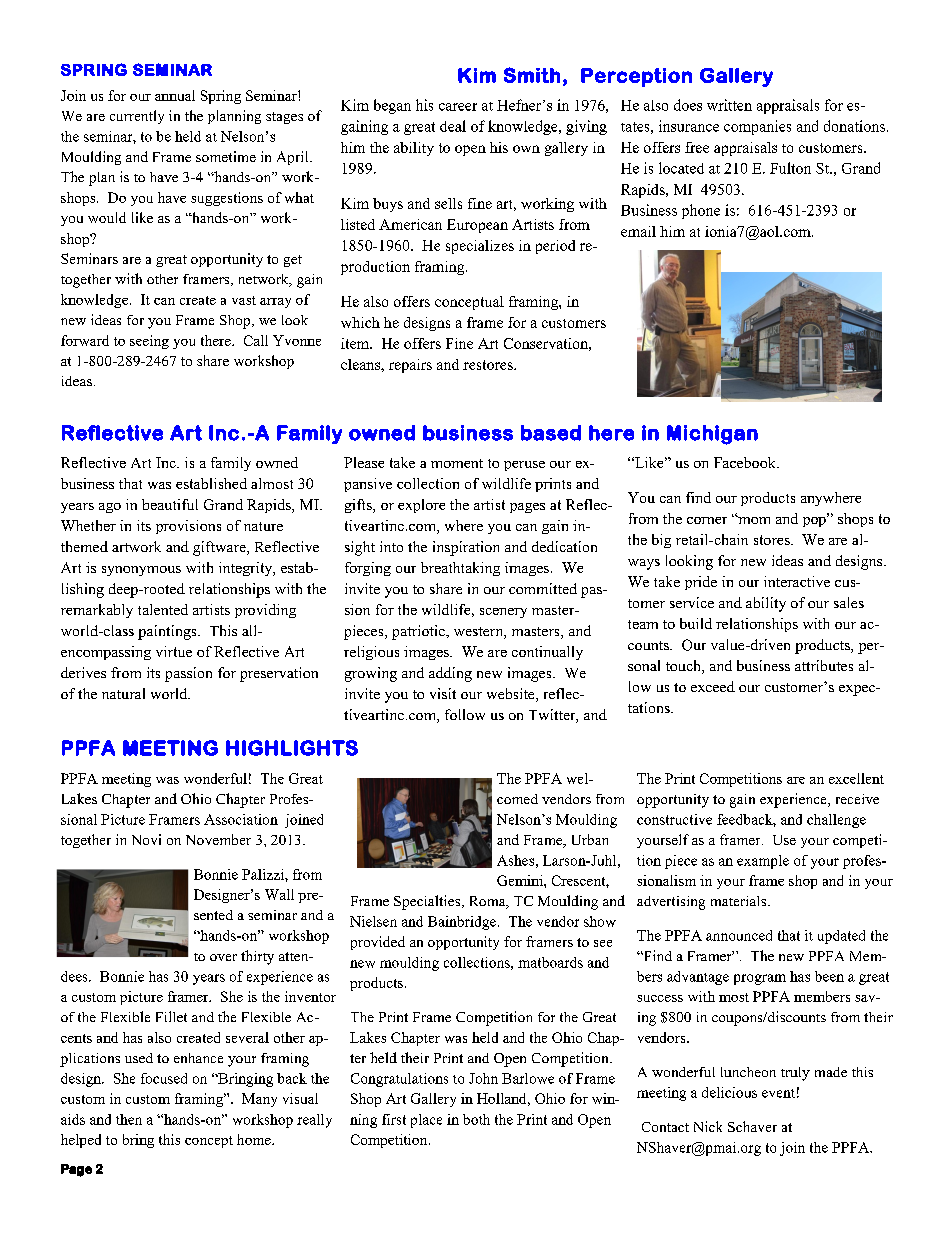  What do you see at coordinates (175, 95) in the document?
I see `annual` at bounding box center [175, 95].
